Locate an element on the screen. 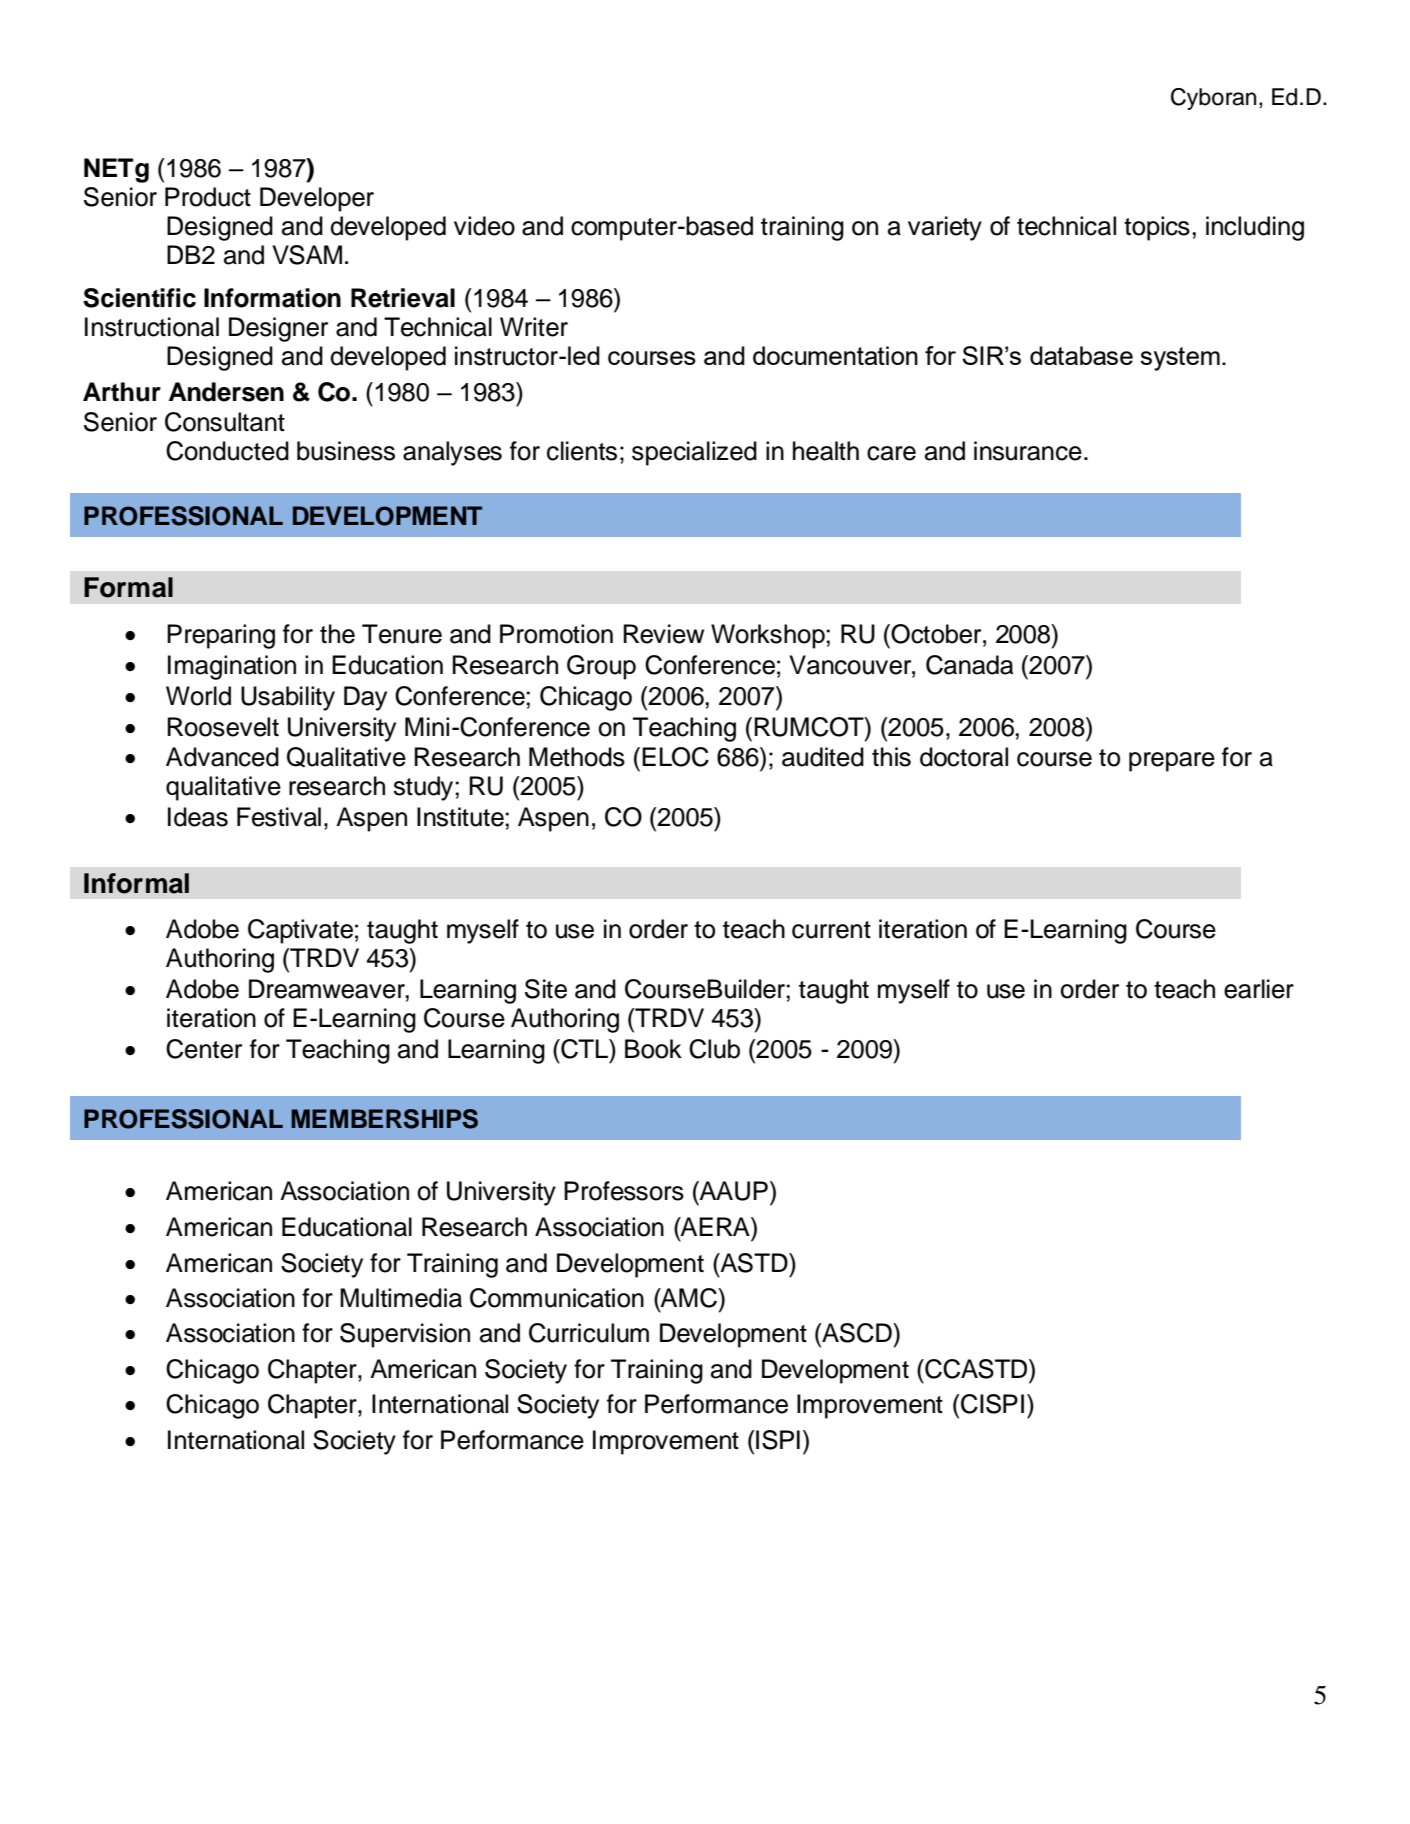 This screenshot has width=1410, height=1824. Center is located at coordinates (204, 1049).
